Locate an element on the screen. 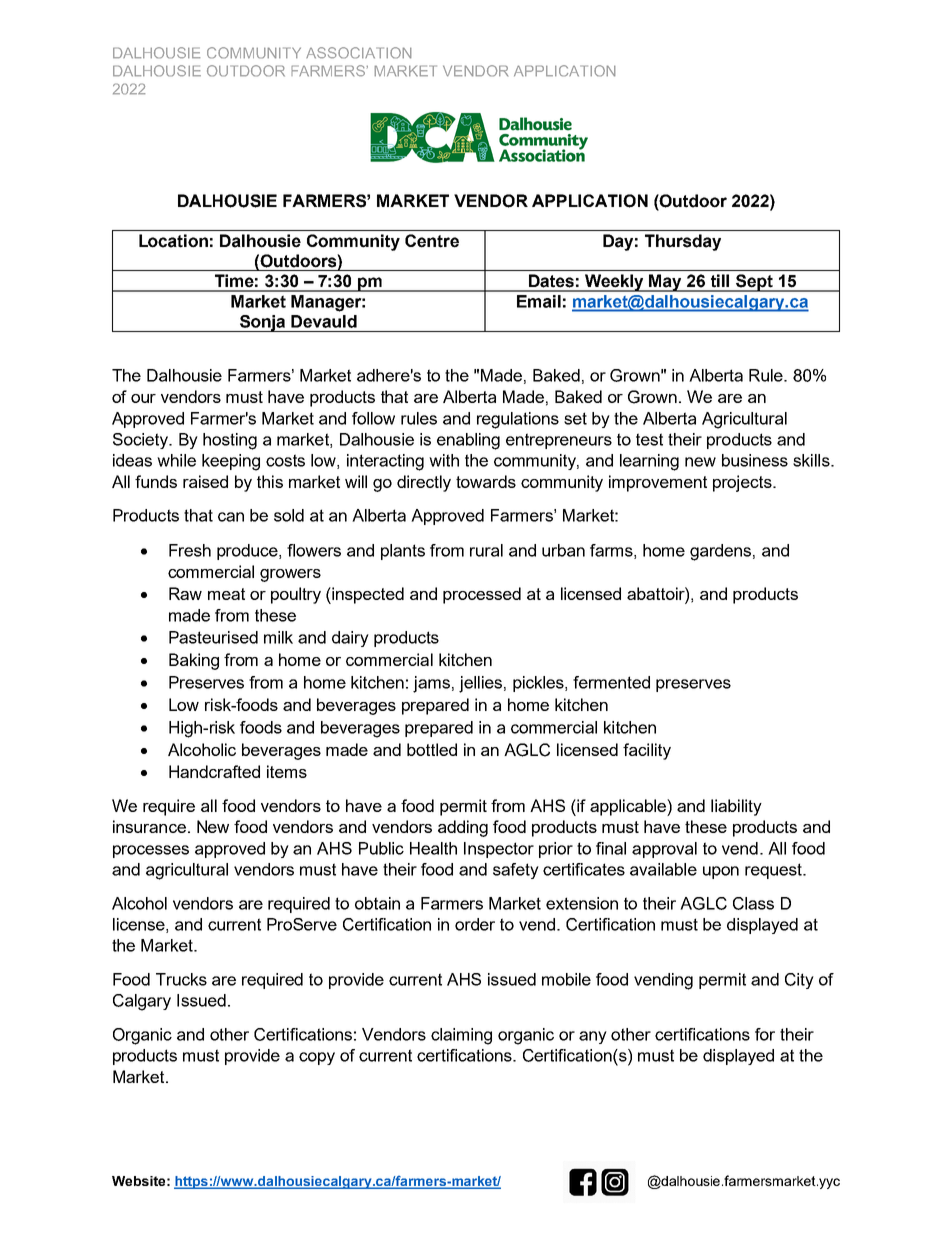  adding is located at coordinates (463, 828).
